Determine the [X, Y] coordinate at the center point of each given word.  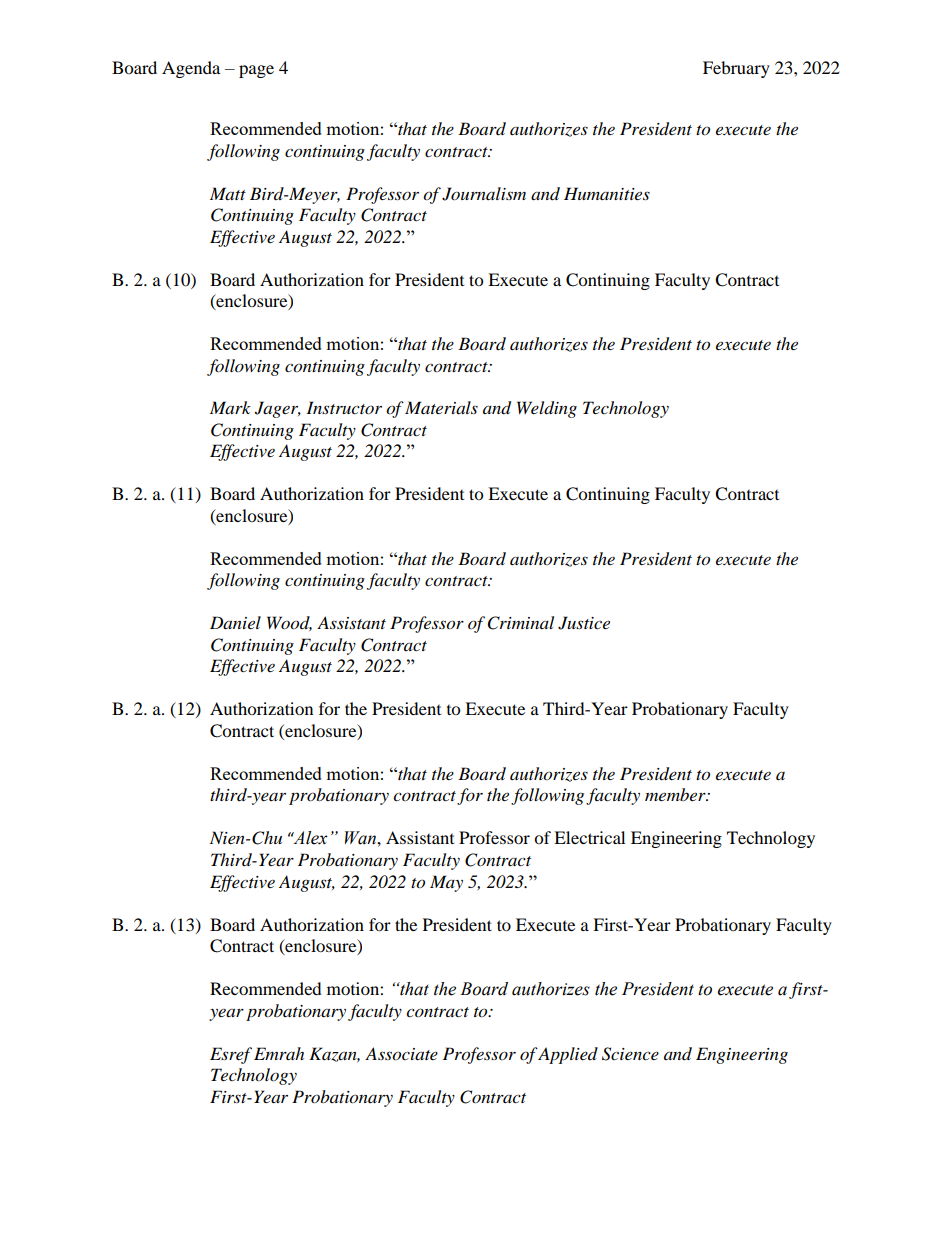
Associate [401, 1054]
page [256, 71]
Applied [567, 1055]
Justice [584, 623]
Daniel [235, 622]
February [736, 69]
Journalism [484, 194]
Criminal [521, 623]
